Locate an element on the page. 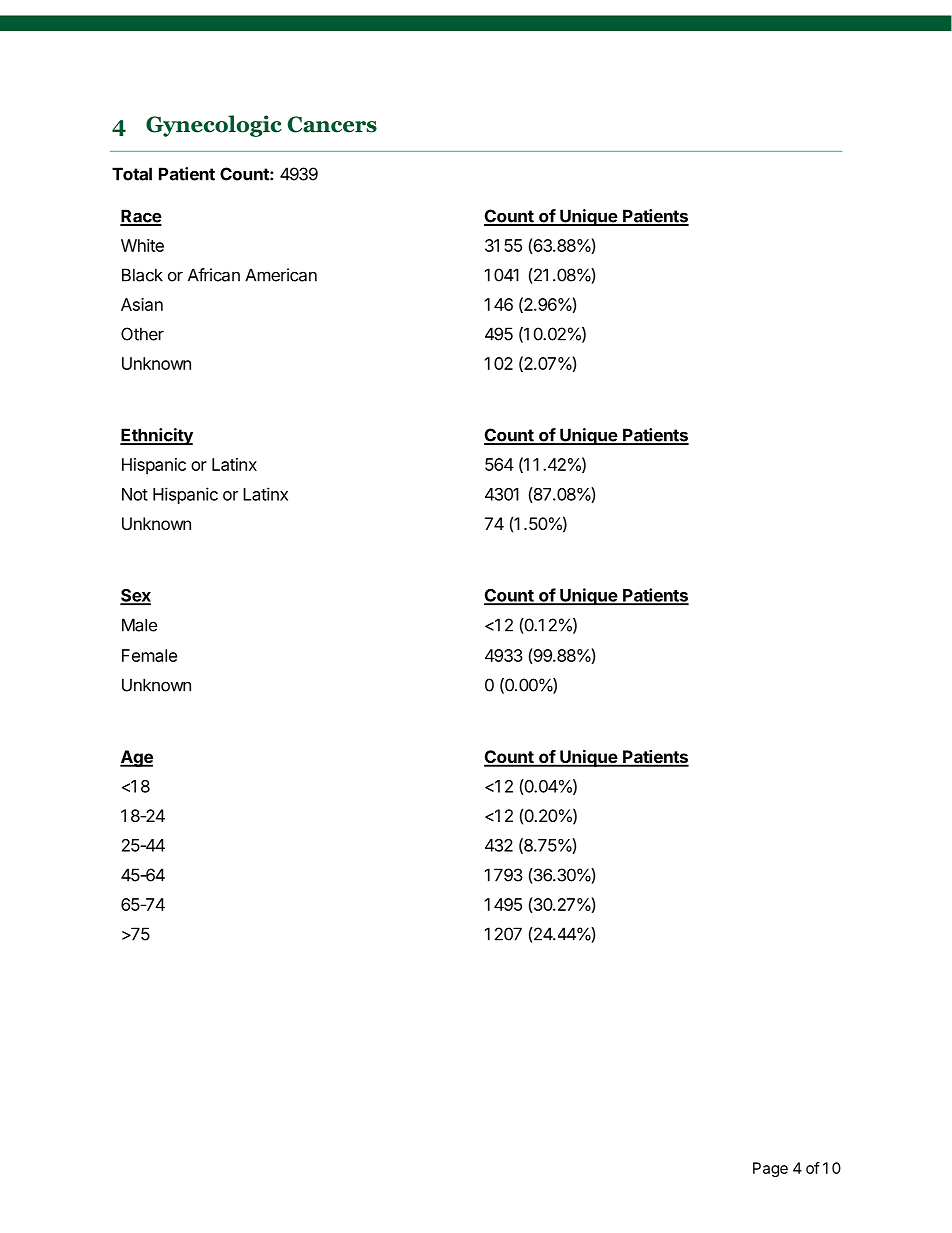  White is located at coordinates (142, 245).
